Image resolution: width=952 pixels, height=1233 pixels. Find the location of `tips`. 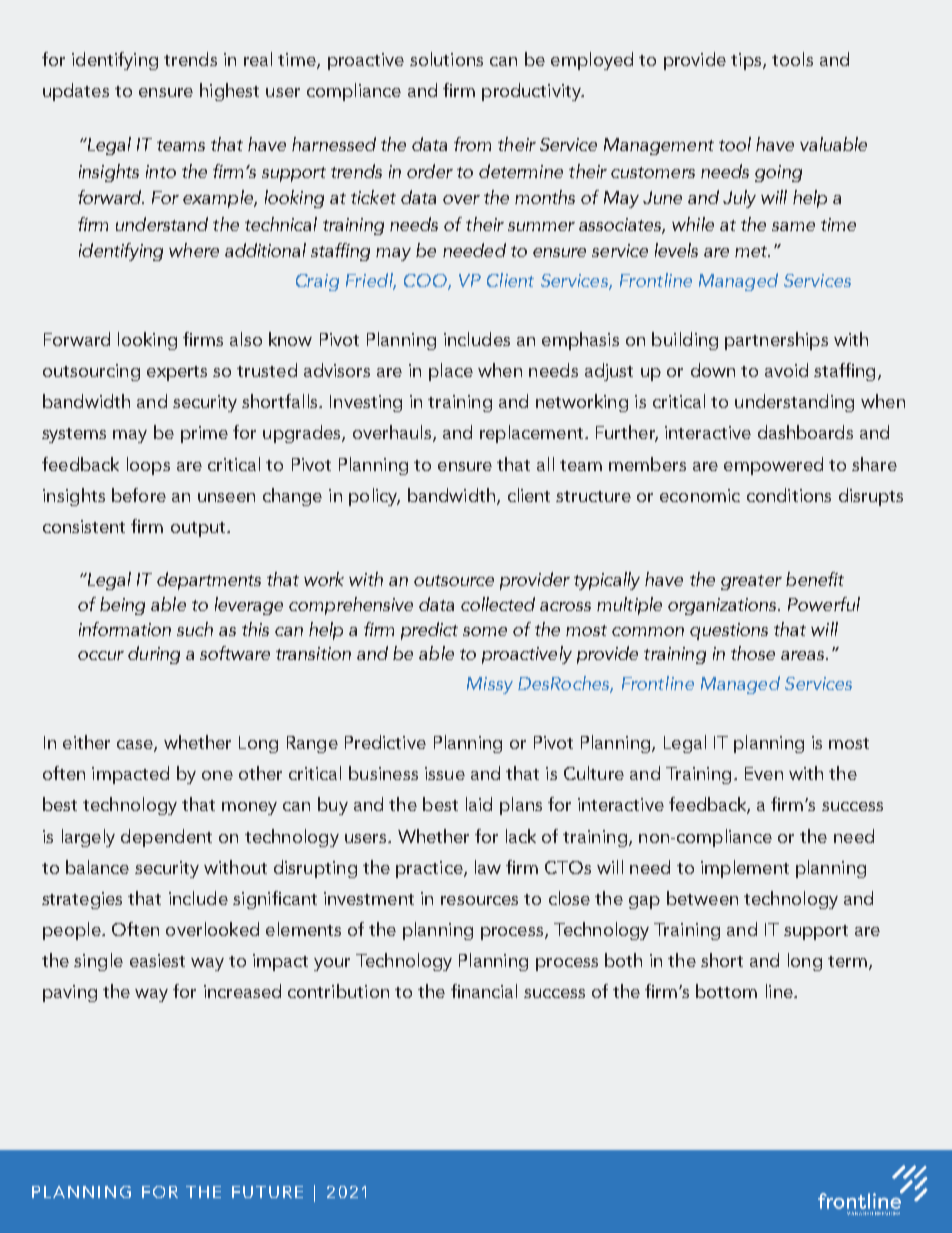

tips is located at coordinates (747, 61).
